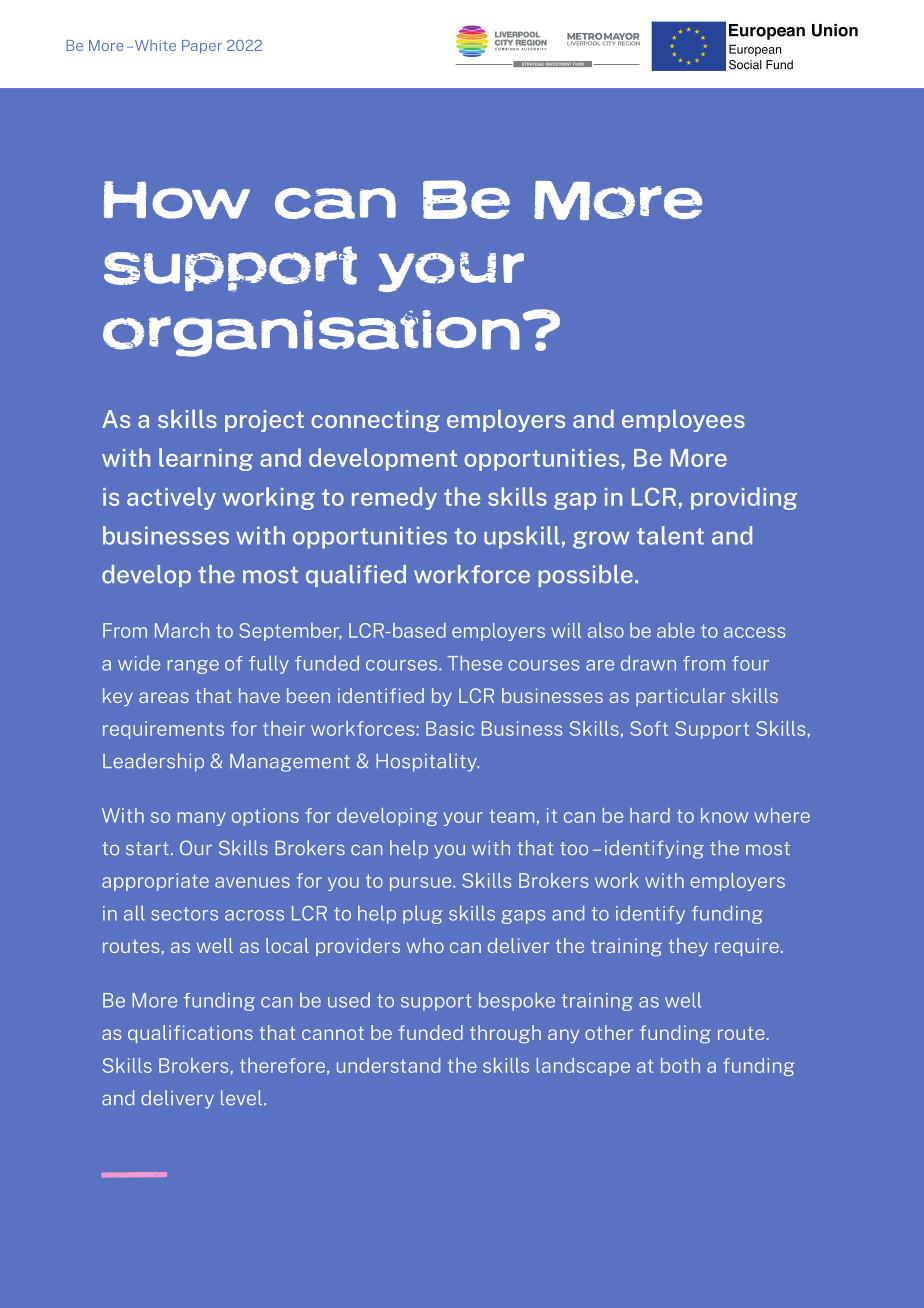 This image has height=1308, width=924. Describe the element at coordinates (683, 420) in the image. I see `employees` at that location.
